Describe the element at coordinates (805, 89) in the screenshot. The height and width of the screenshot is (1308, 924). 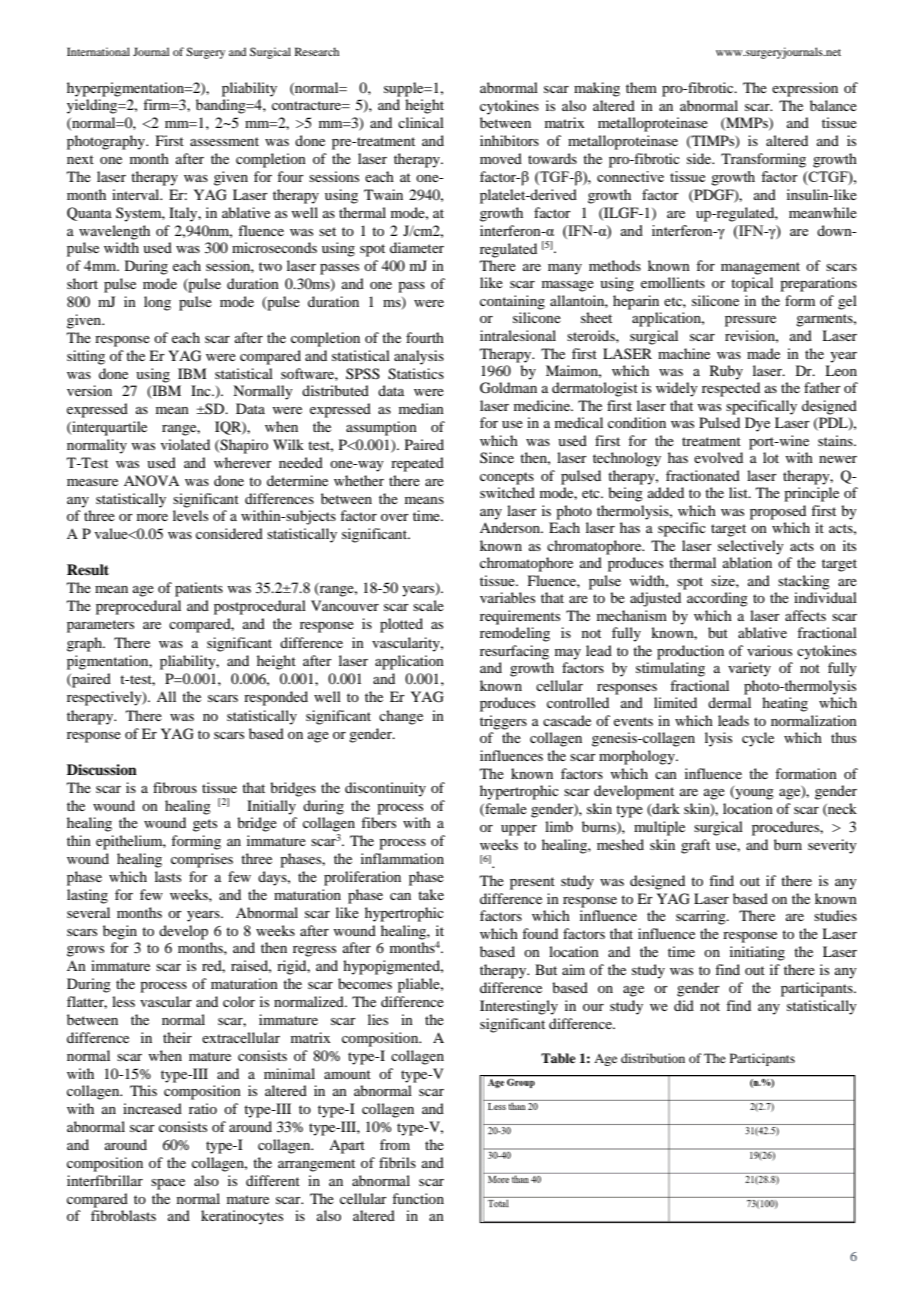
I see `expression` at that location.
